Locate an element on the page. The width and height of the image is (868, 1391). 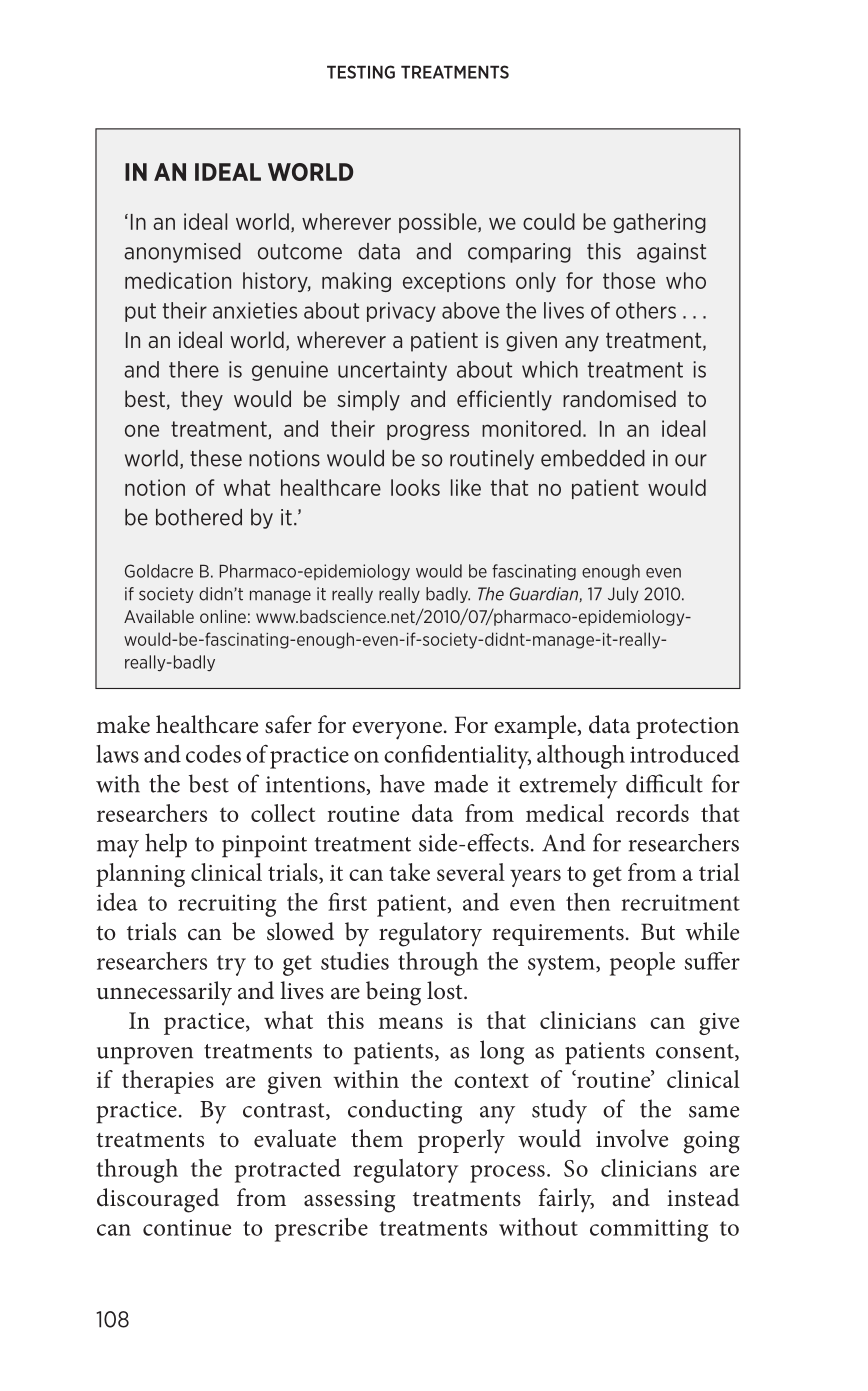
everyone is located at coordinates (397, 731).
